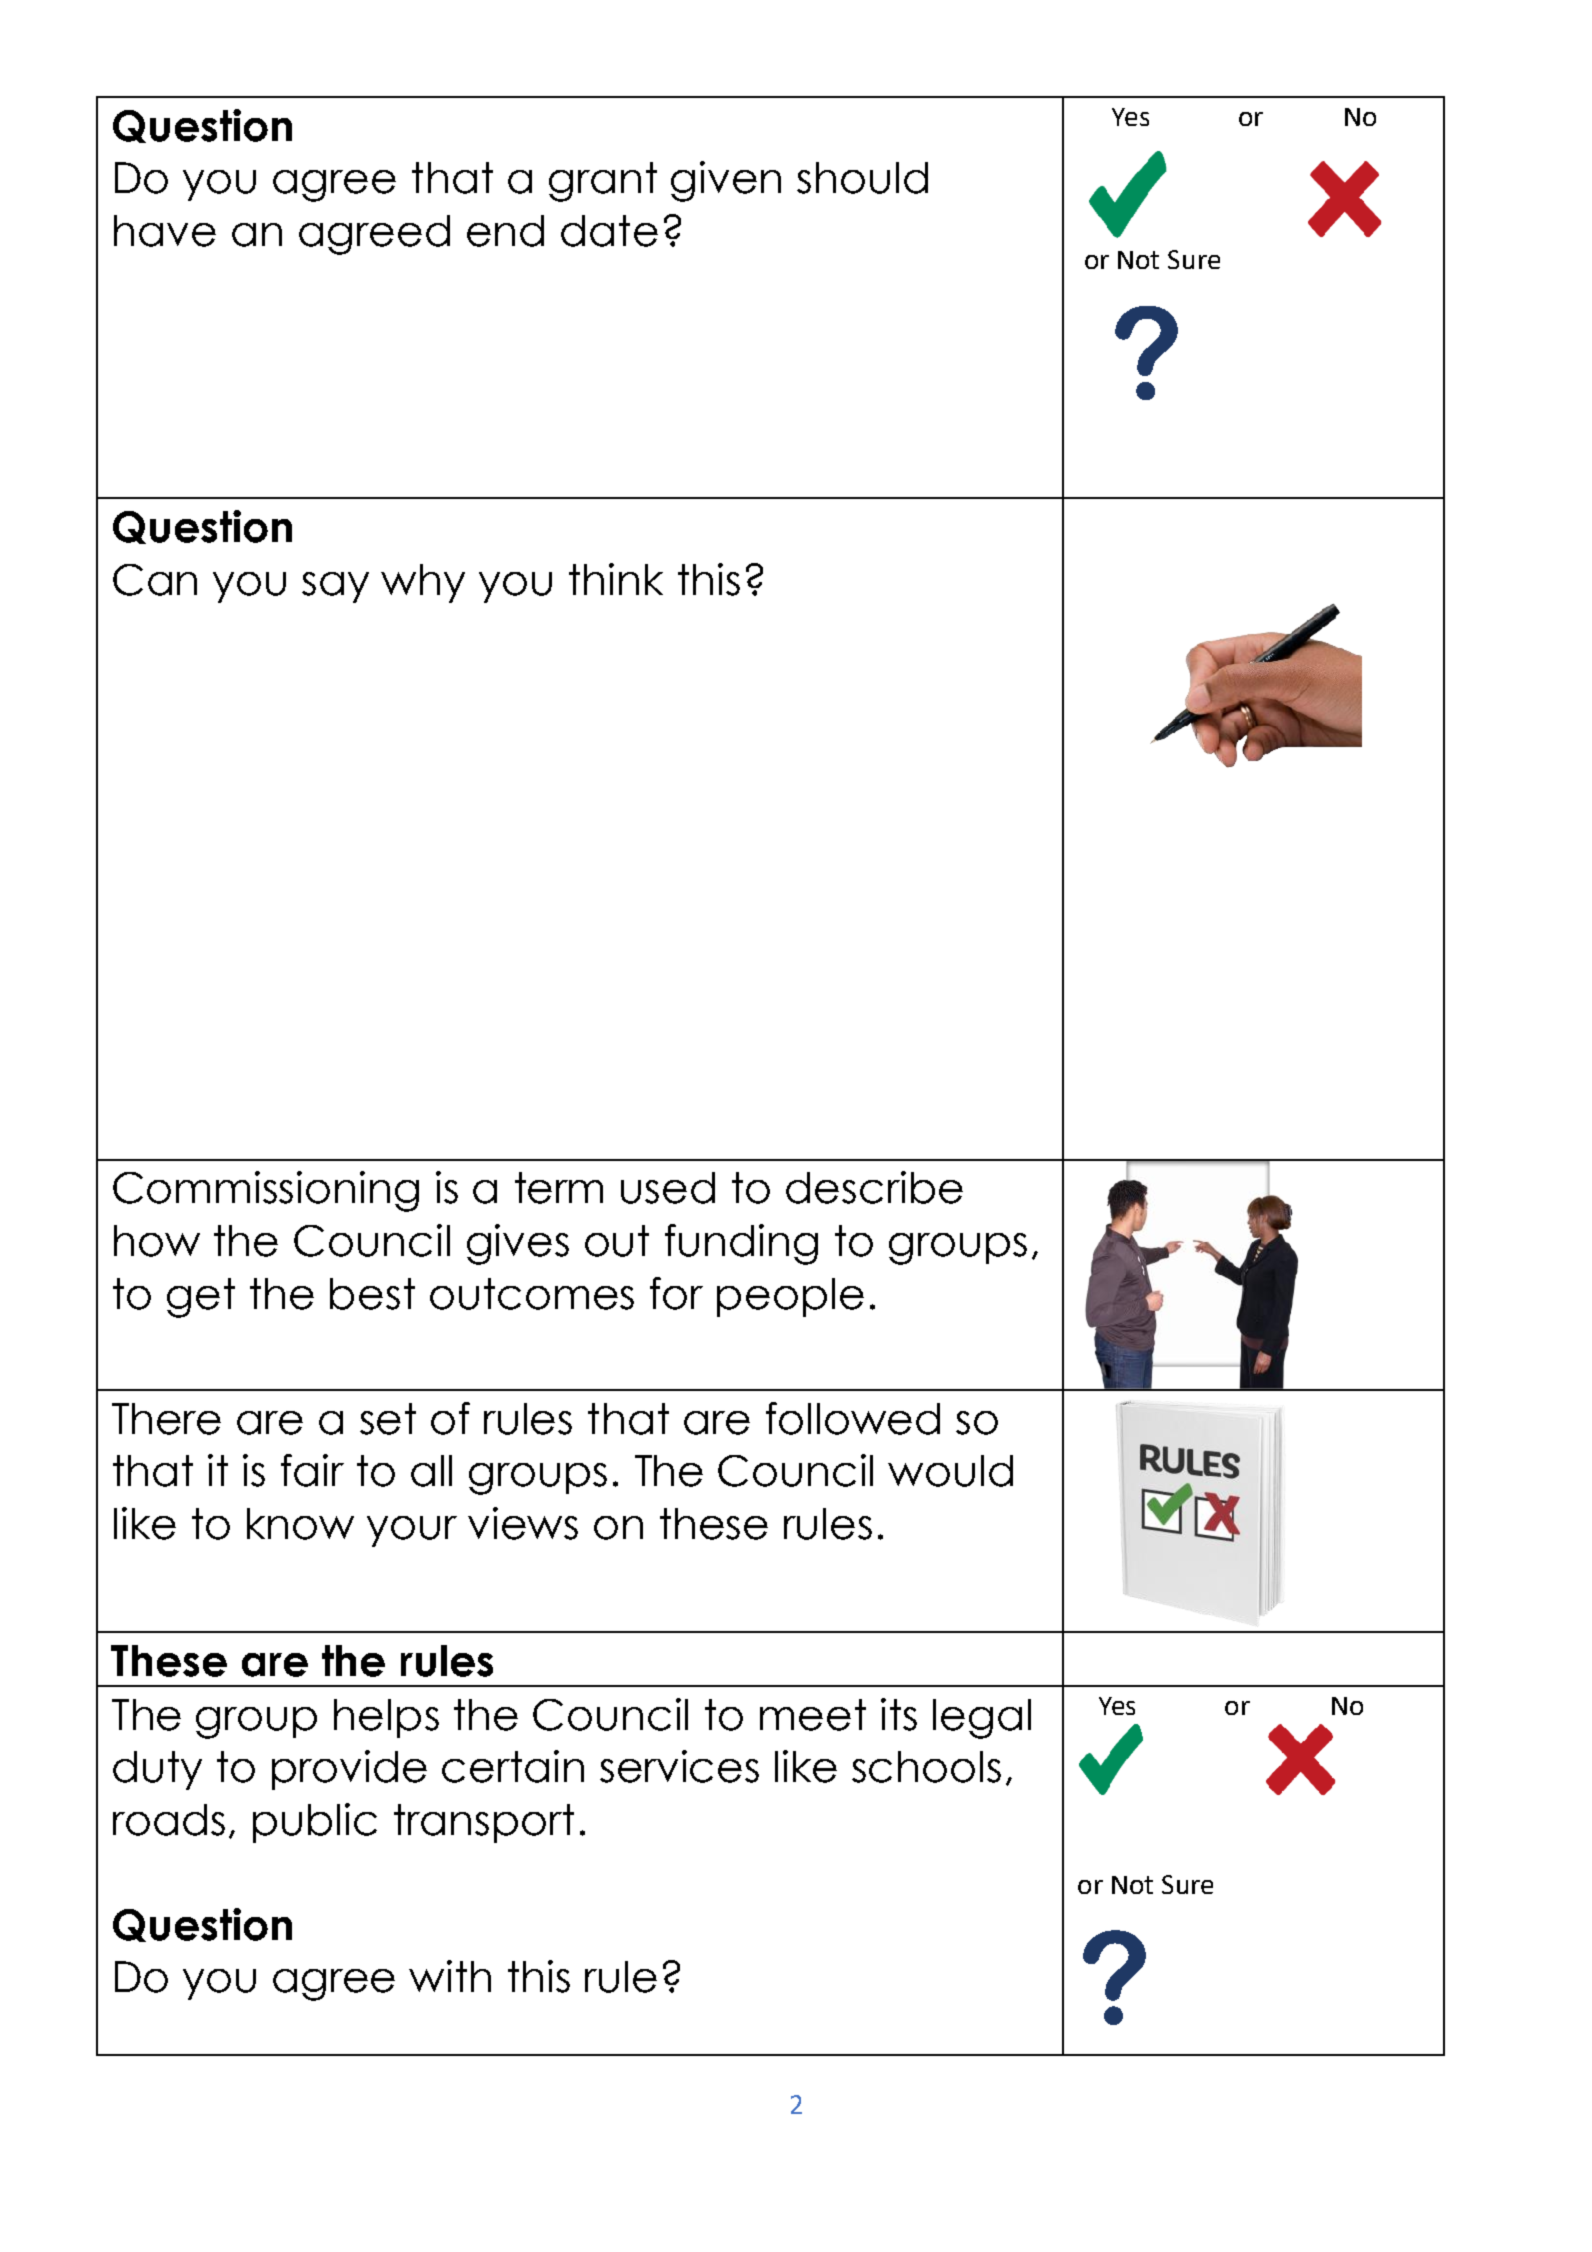 Image resolution: width=1592 pixels, height=2252 pixels. I want to click on have, so click(165, 231).
